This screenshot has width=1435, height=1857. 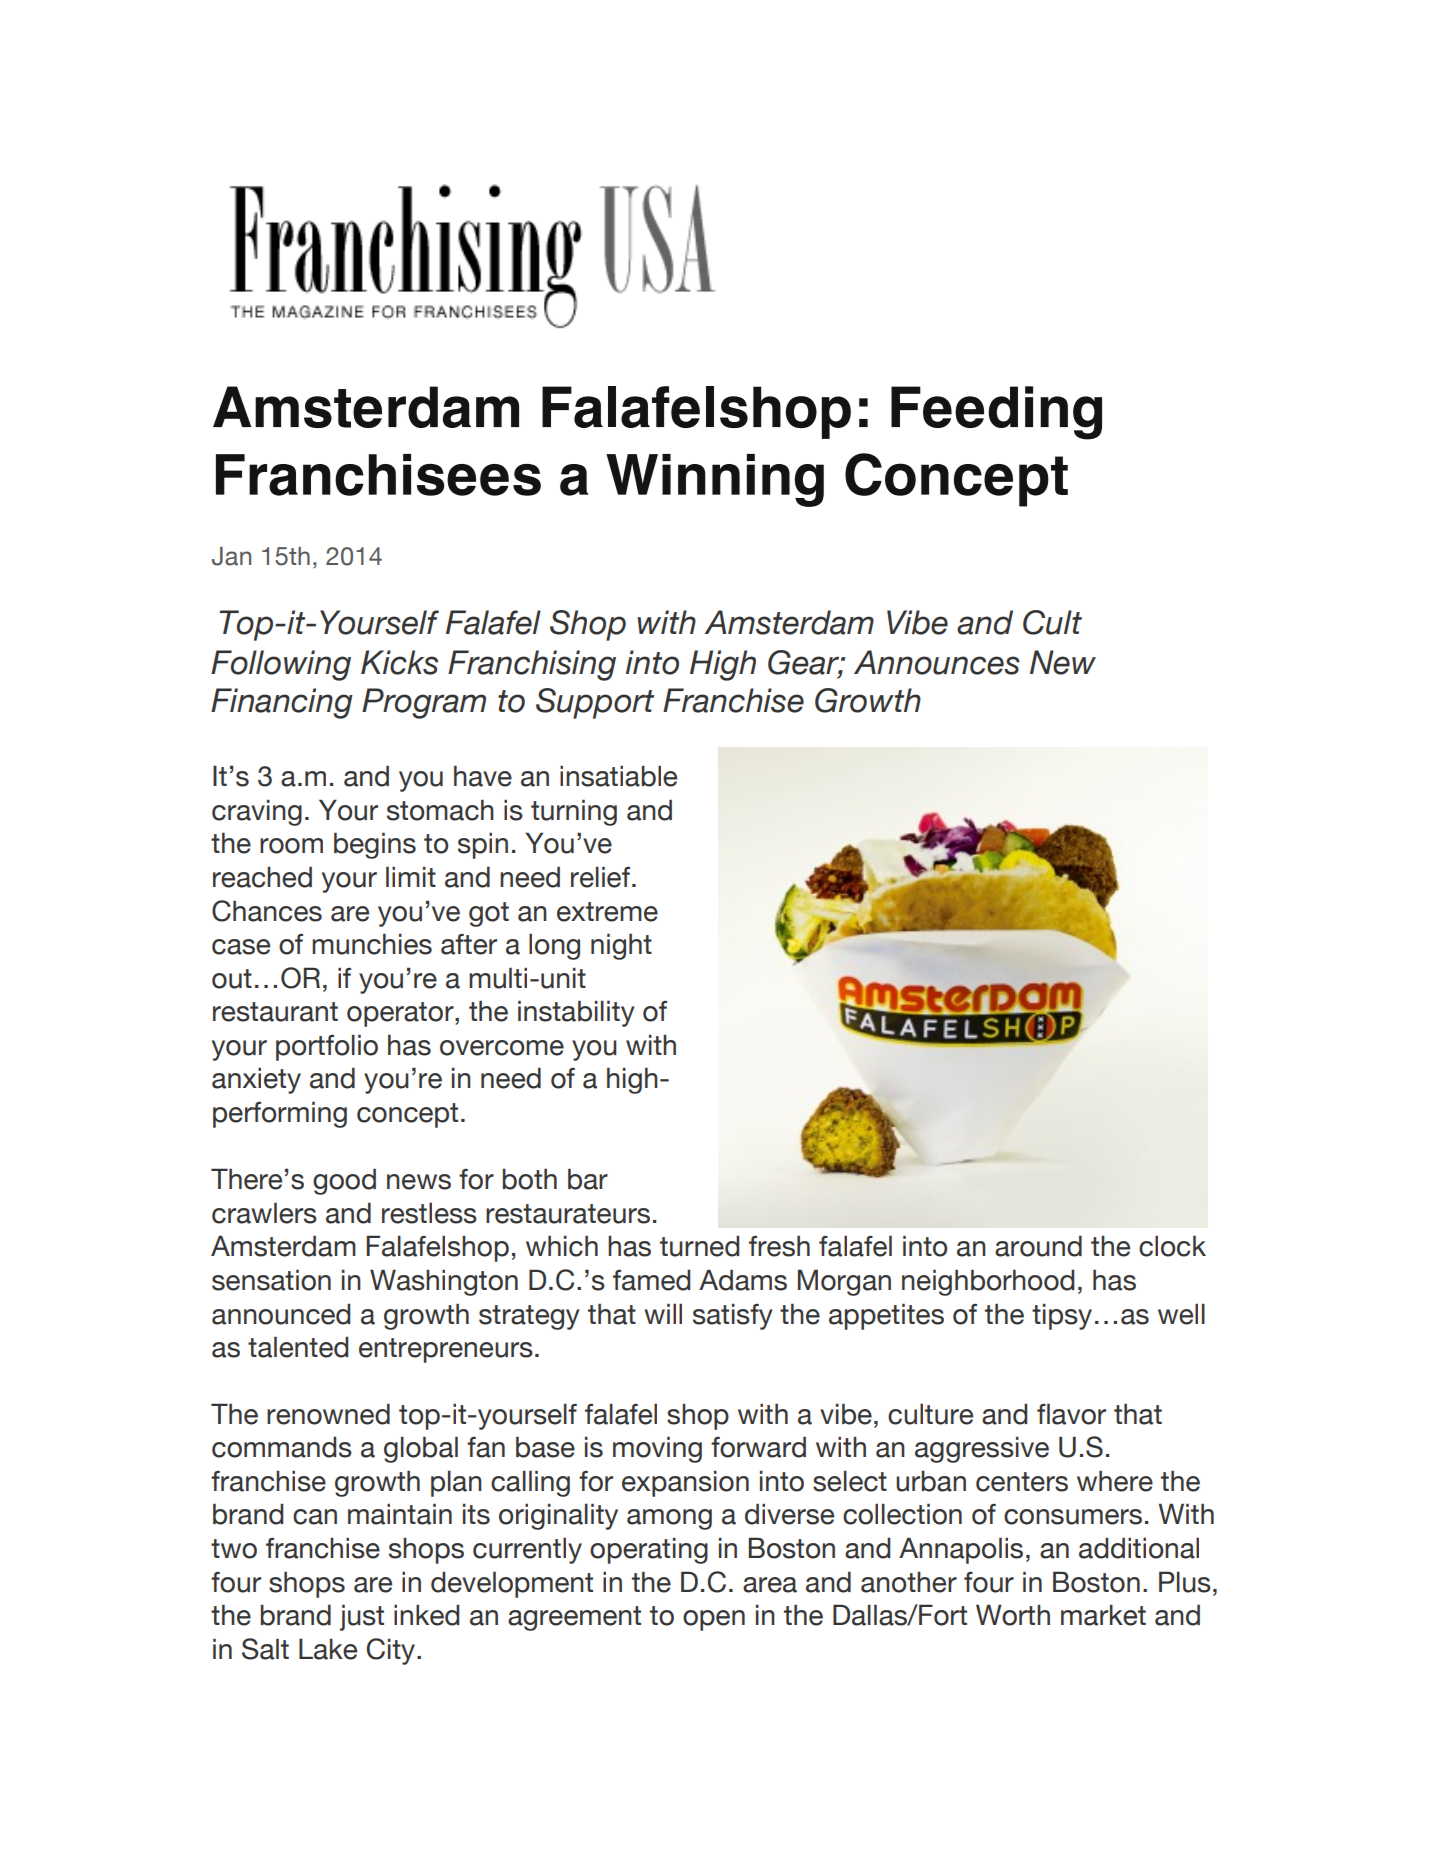 What do you see at coordinates (327, 1047) in the screenshot?
I see `portfolio` at bounding box center [327, 1047].
